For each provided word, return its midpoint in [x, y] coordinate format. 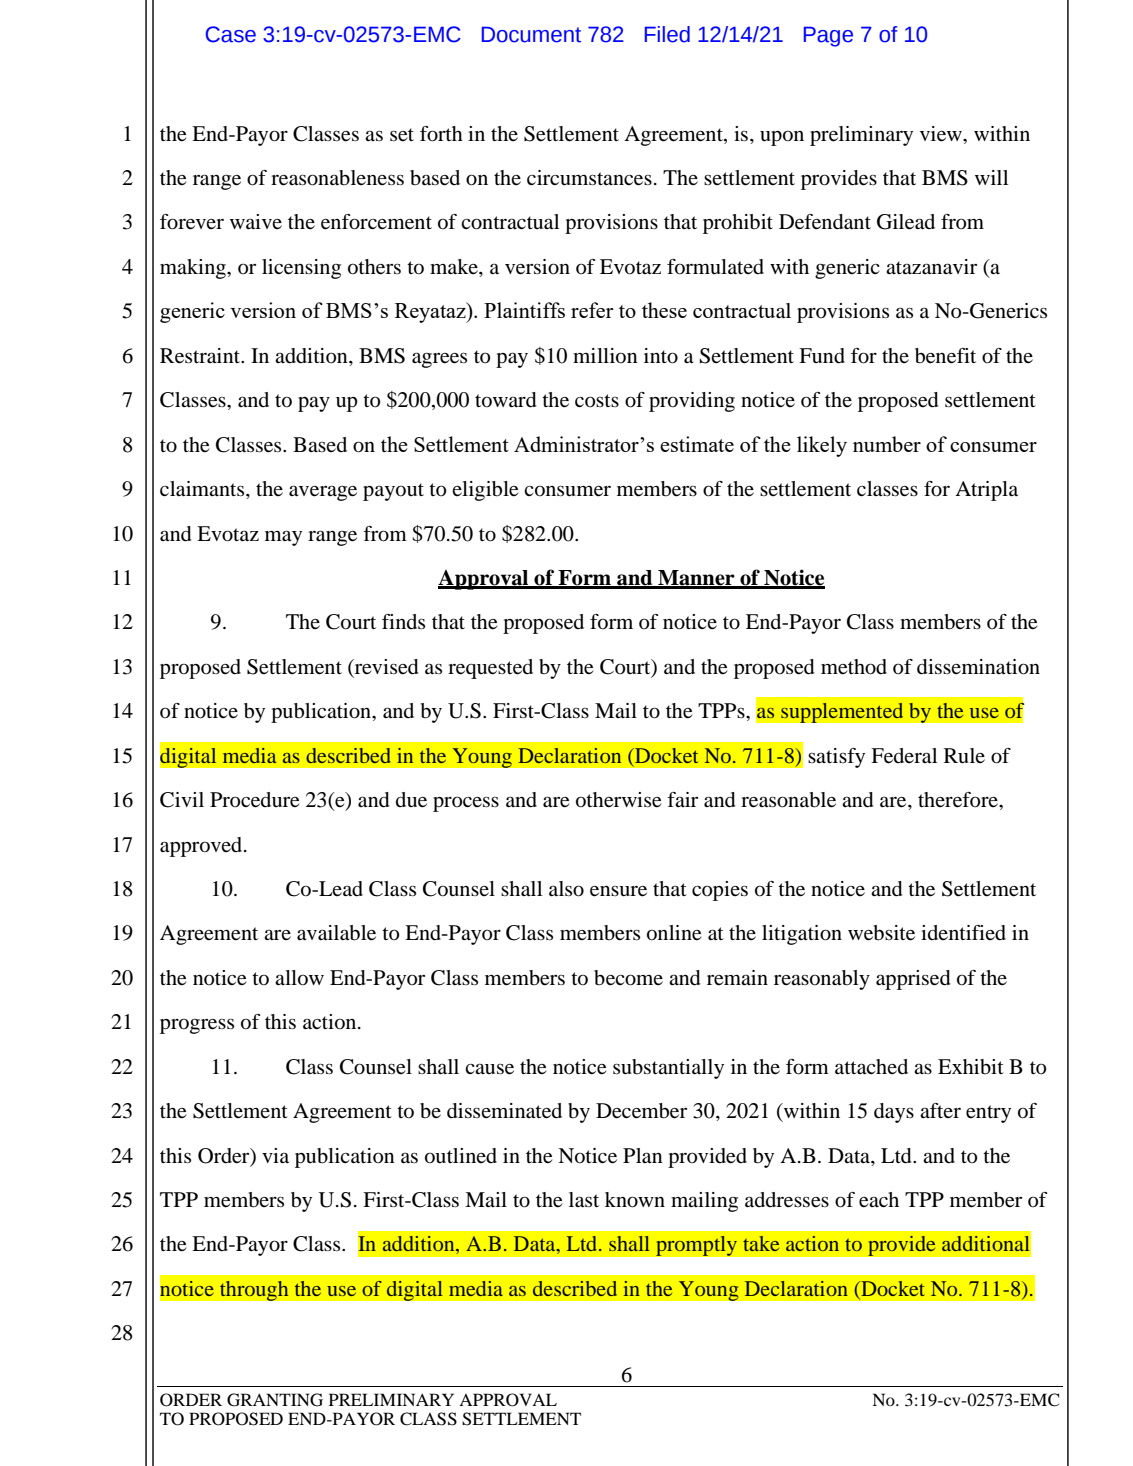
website [881, 933]
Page [828, 36]
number [887, 444]
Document [531, 34]
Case [230, 34]
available [336, 933]
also [566, 889]
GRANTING [275, 1400]
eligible [485, 491]
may [283, 538]
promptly [696, 1245]
